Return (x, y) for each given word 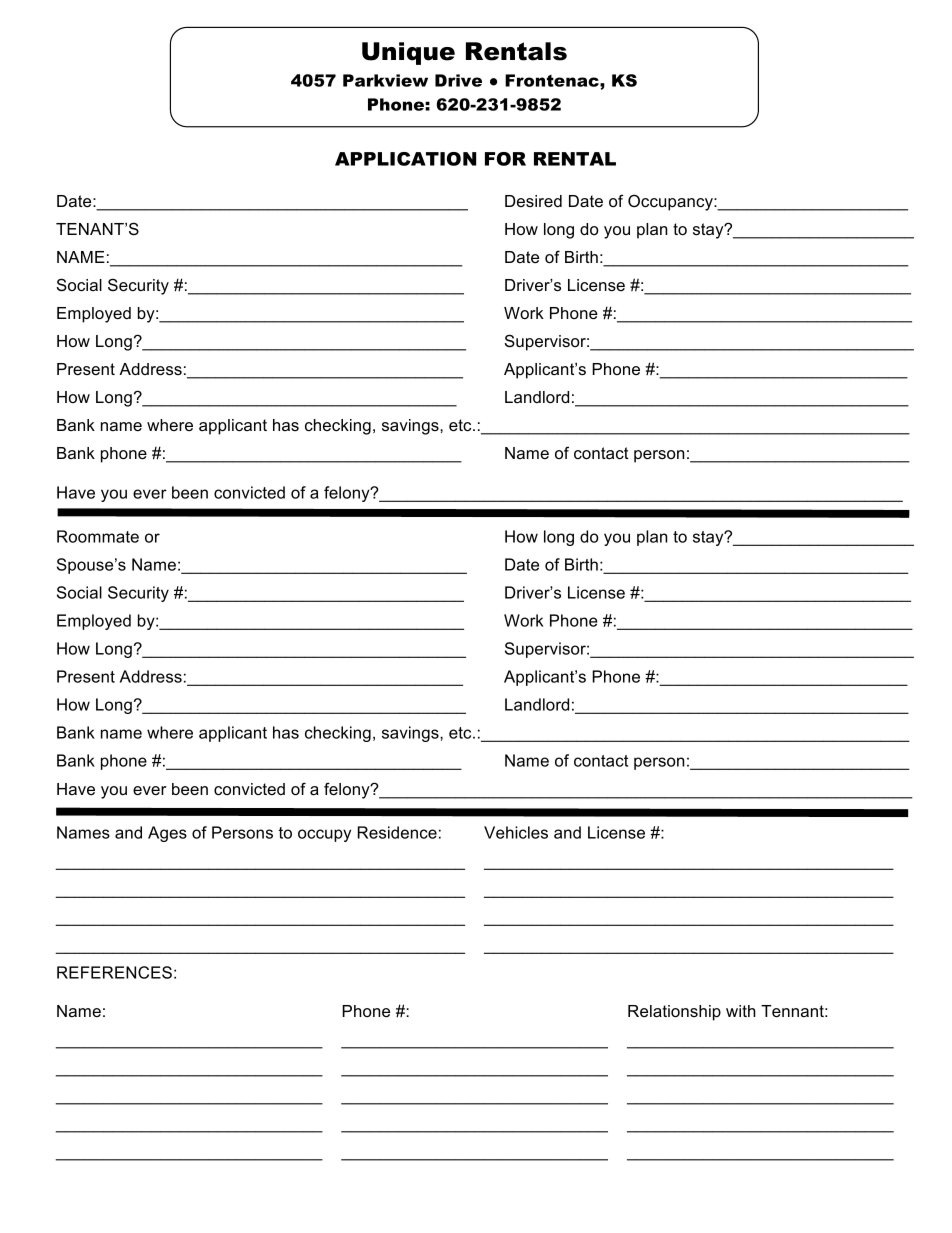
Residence (397, 832)
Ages (167, 834)
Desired (533, 201)
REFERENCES (114, 972)
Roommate (98, 536)
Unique (408, 53)
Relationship (674, 1013)
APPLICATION (405, 159)
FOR (505, 159)
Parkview (385, 80)
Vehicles (516, 832)
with (741, 1011)
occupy (324, 835)
